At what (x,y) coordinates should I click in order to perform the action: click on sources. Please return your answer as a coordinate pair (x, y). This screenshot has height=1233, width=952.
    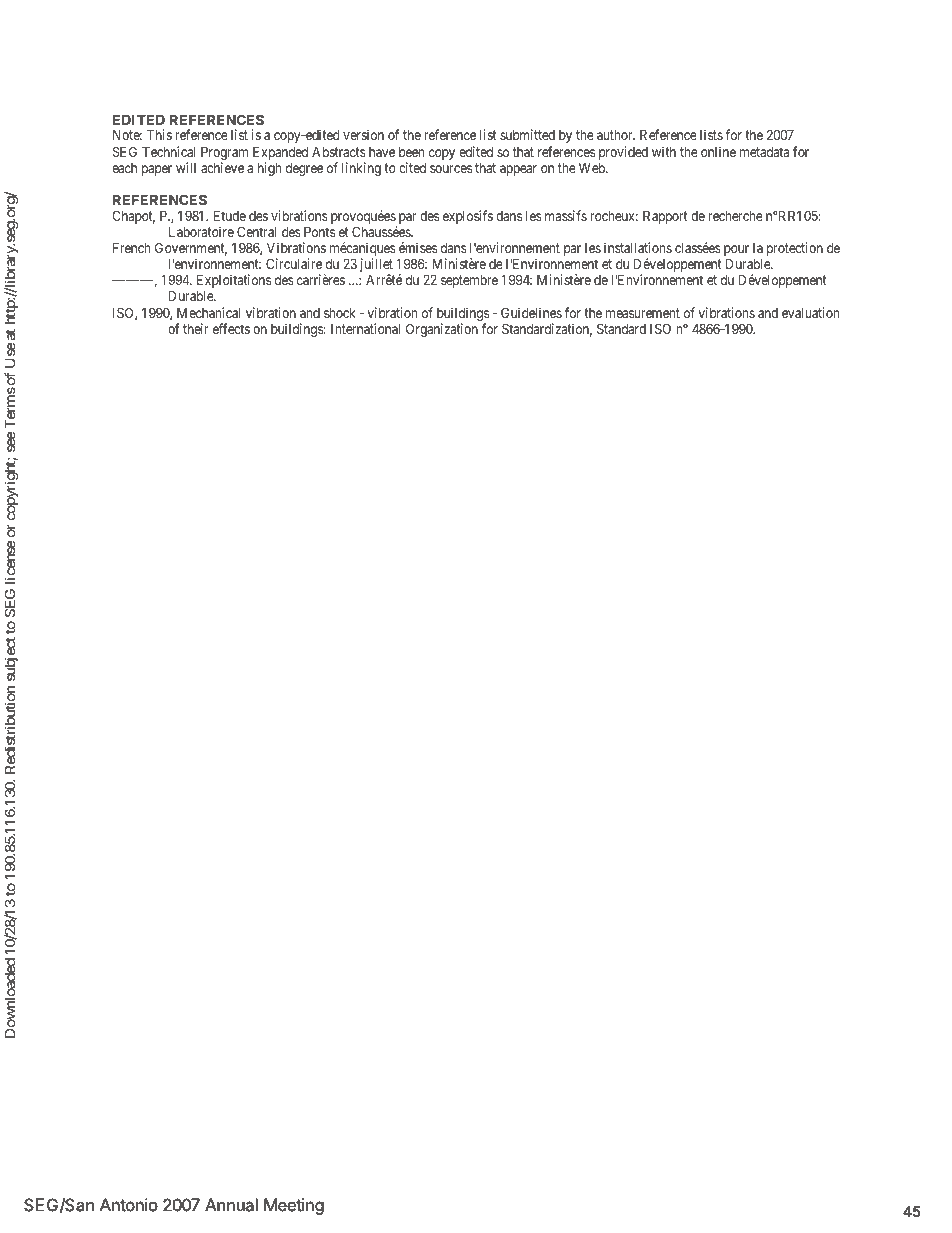
    Looking at the image, I should click on (451, 169).
